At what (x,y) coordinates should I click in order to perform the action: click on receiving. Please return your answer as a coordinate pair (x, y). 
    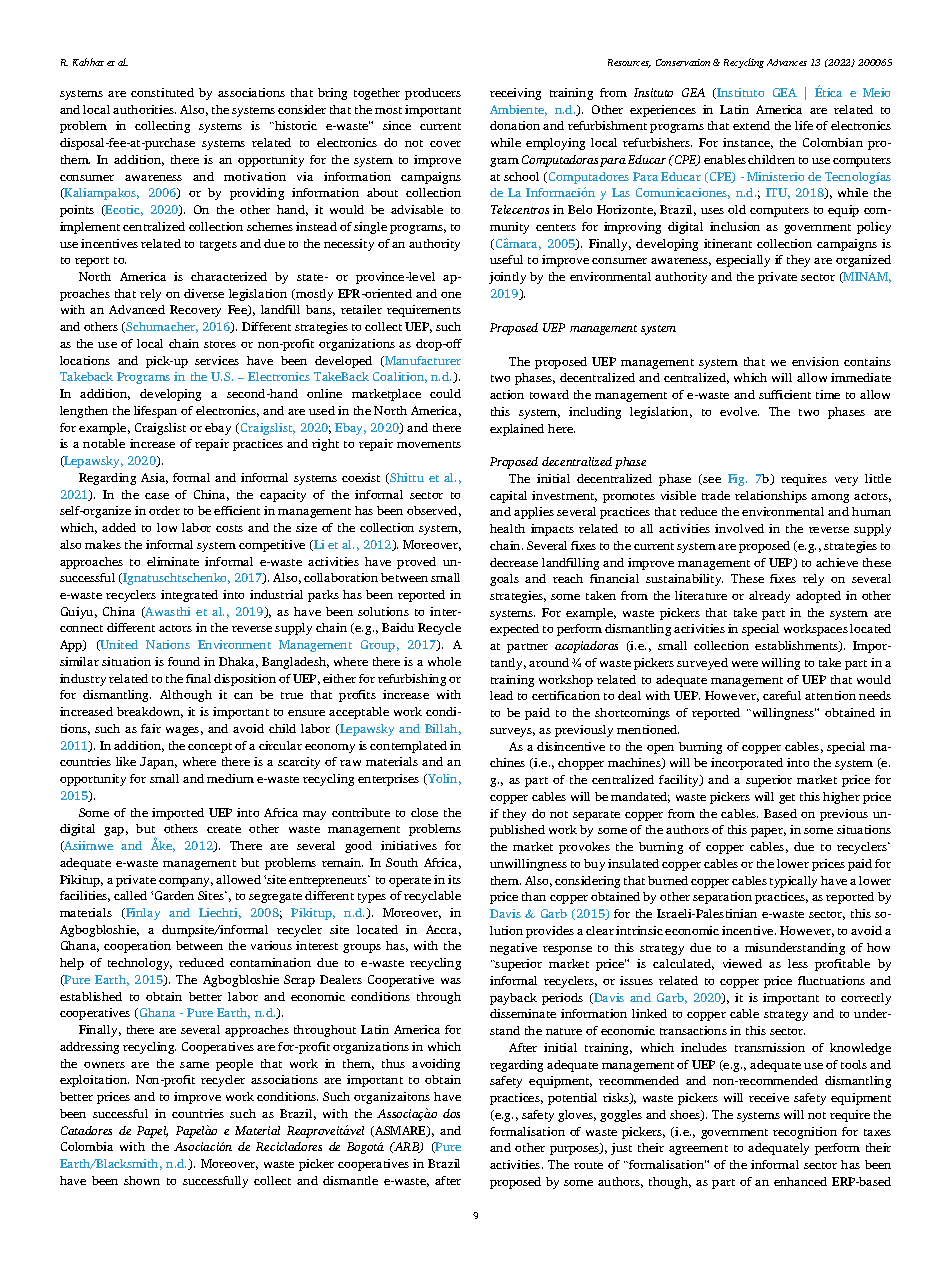
    Looking at the image, I should click on (515, 94).
